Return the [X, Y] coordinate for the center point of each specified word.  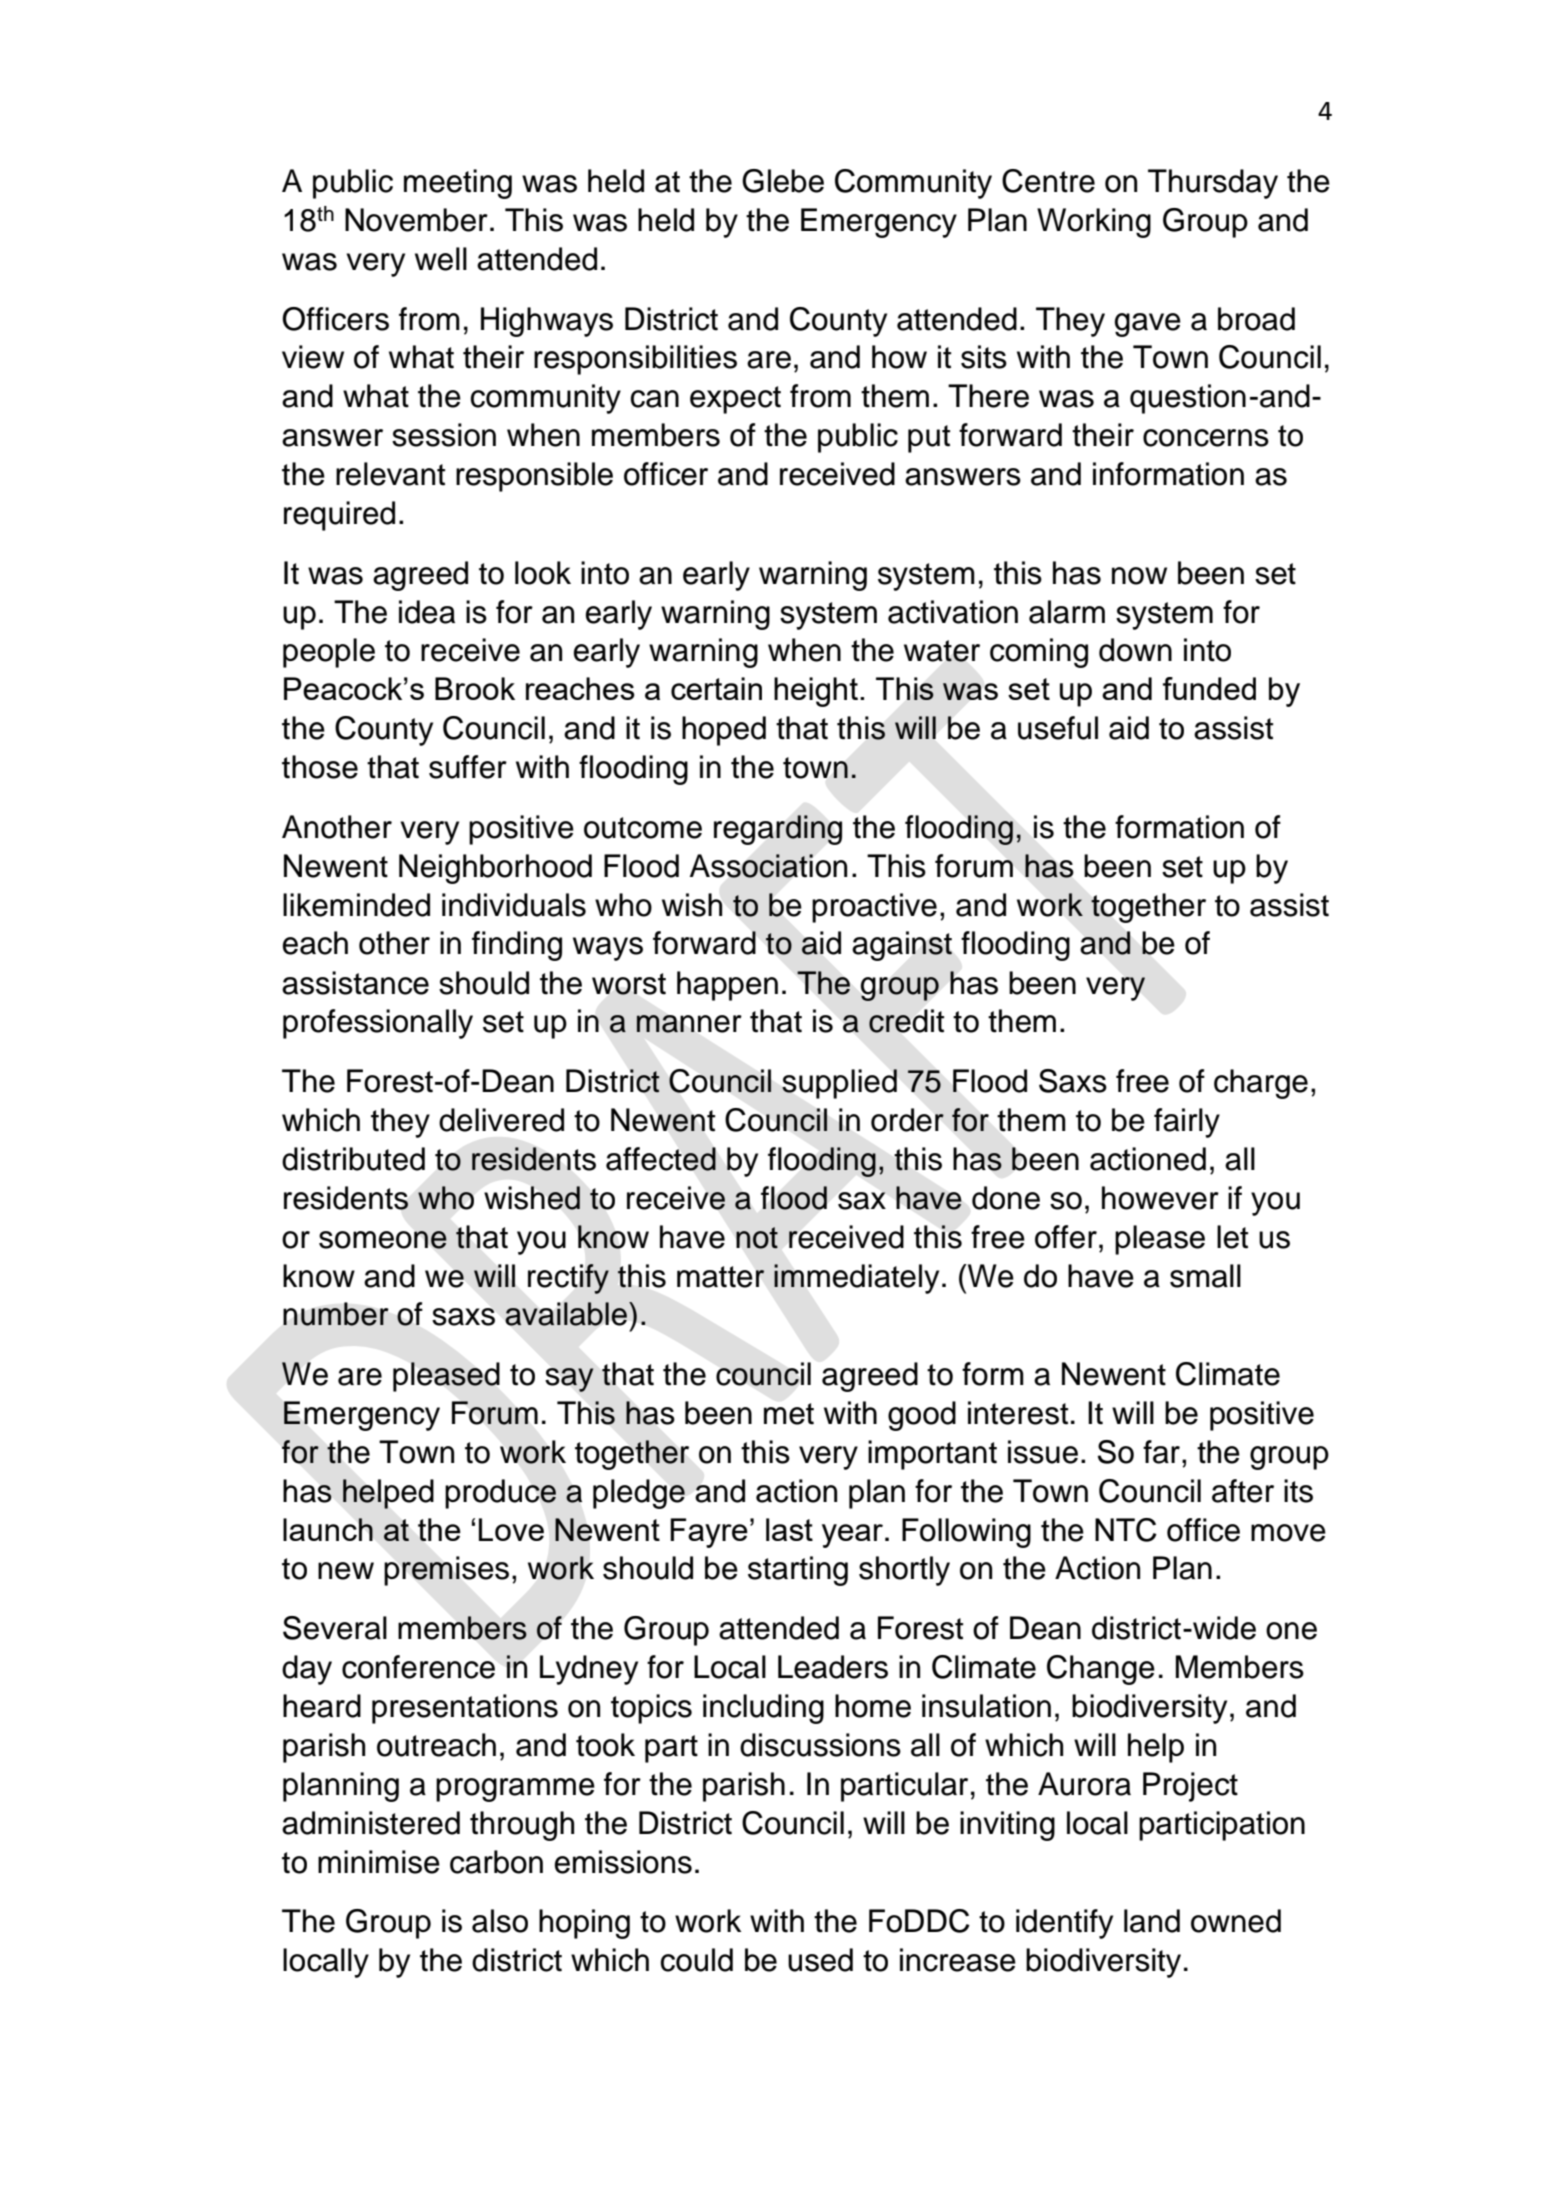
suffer [468, 767]
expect [735, 400]
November [416, 220]
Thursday [1213, 184]
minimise [379, 1862]
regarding [778, 830]
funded [1209, 688]
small [1205, 1276]
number [336, 1314]
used [820, 1960]
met [789, 1414]
